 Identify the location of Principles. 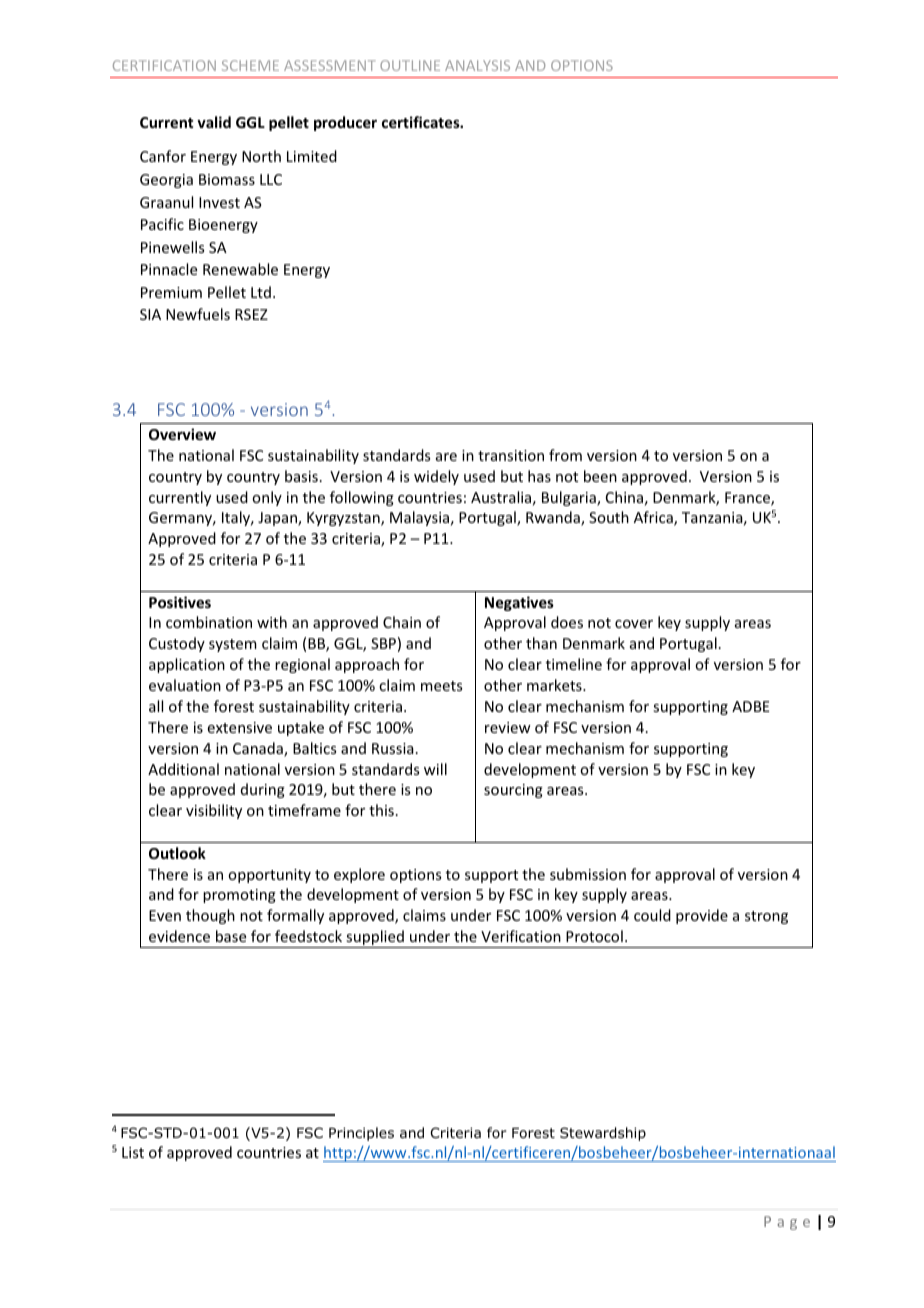
(361, 1134).
